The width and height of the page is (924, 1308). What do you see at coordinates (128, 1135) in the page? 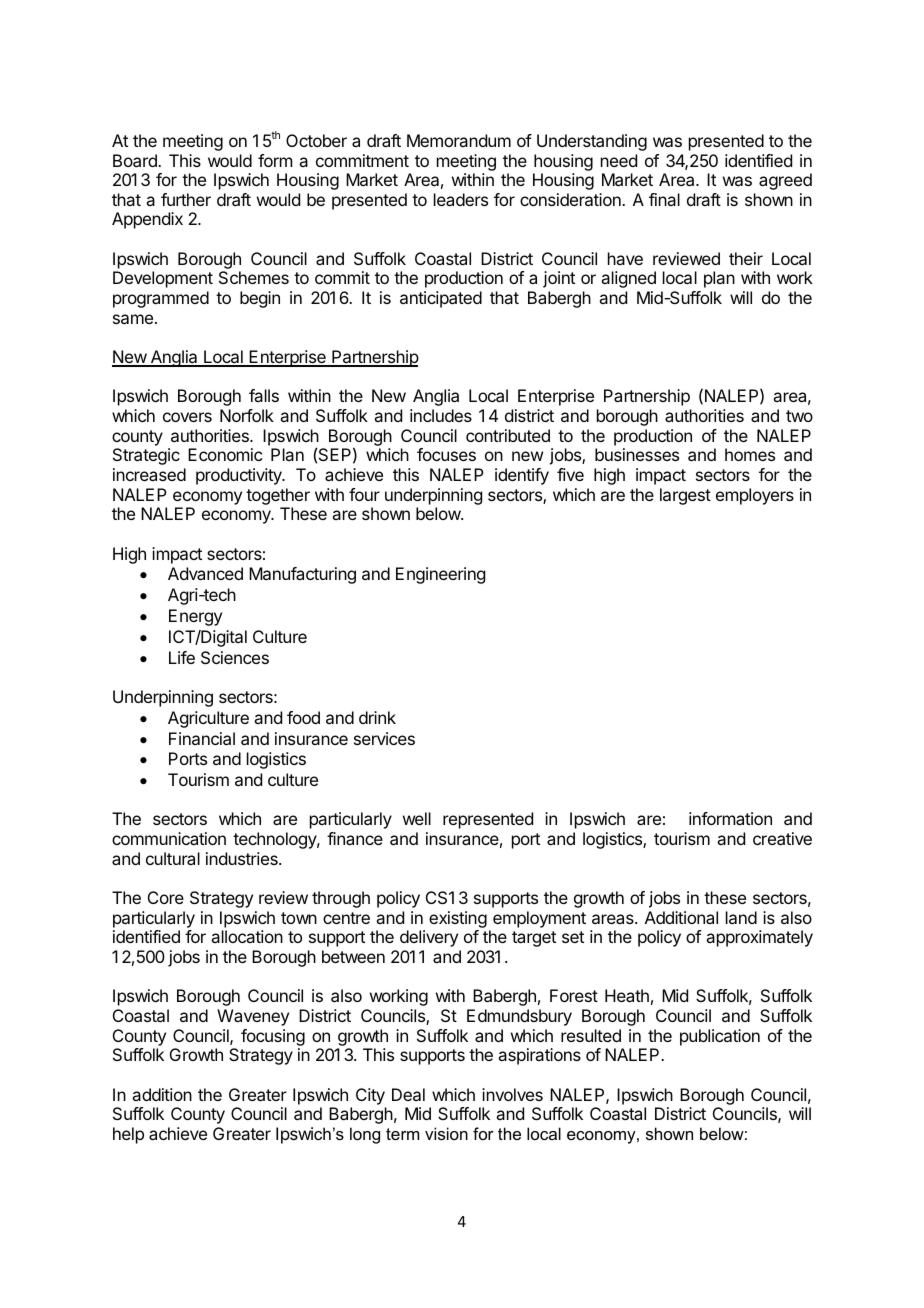
I see `help` at bounding box center [128, 1135].
